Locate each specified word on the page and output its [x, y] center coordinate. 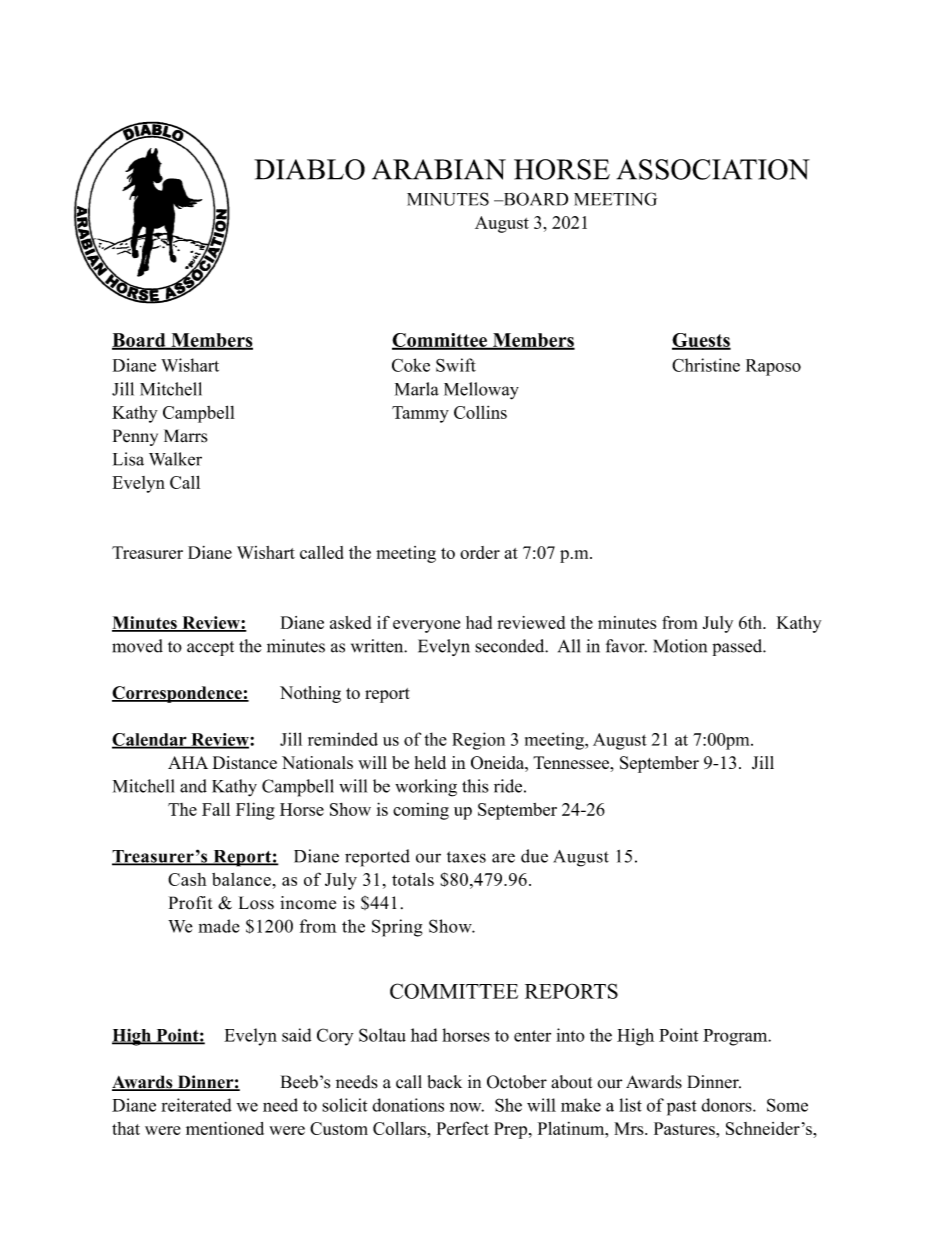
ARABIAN [439, 169]
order [480, 552]
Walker [175, 459]
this [475, 786]
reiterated [196, 1105]
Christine [706, 365]
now [467, 1107]
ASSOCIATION [713, 169]
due [534, 856]
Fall [216, 809]
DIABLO [309, 169]
